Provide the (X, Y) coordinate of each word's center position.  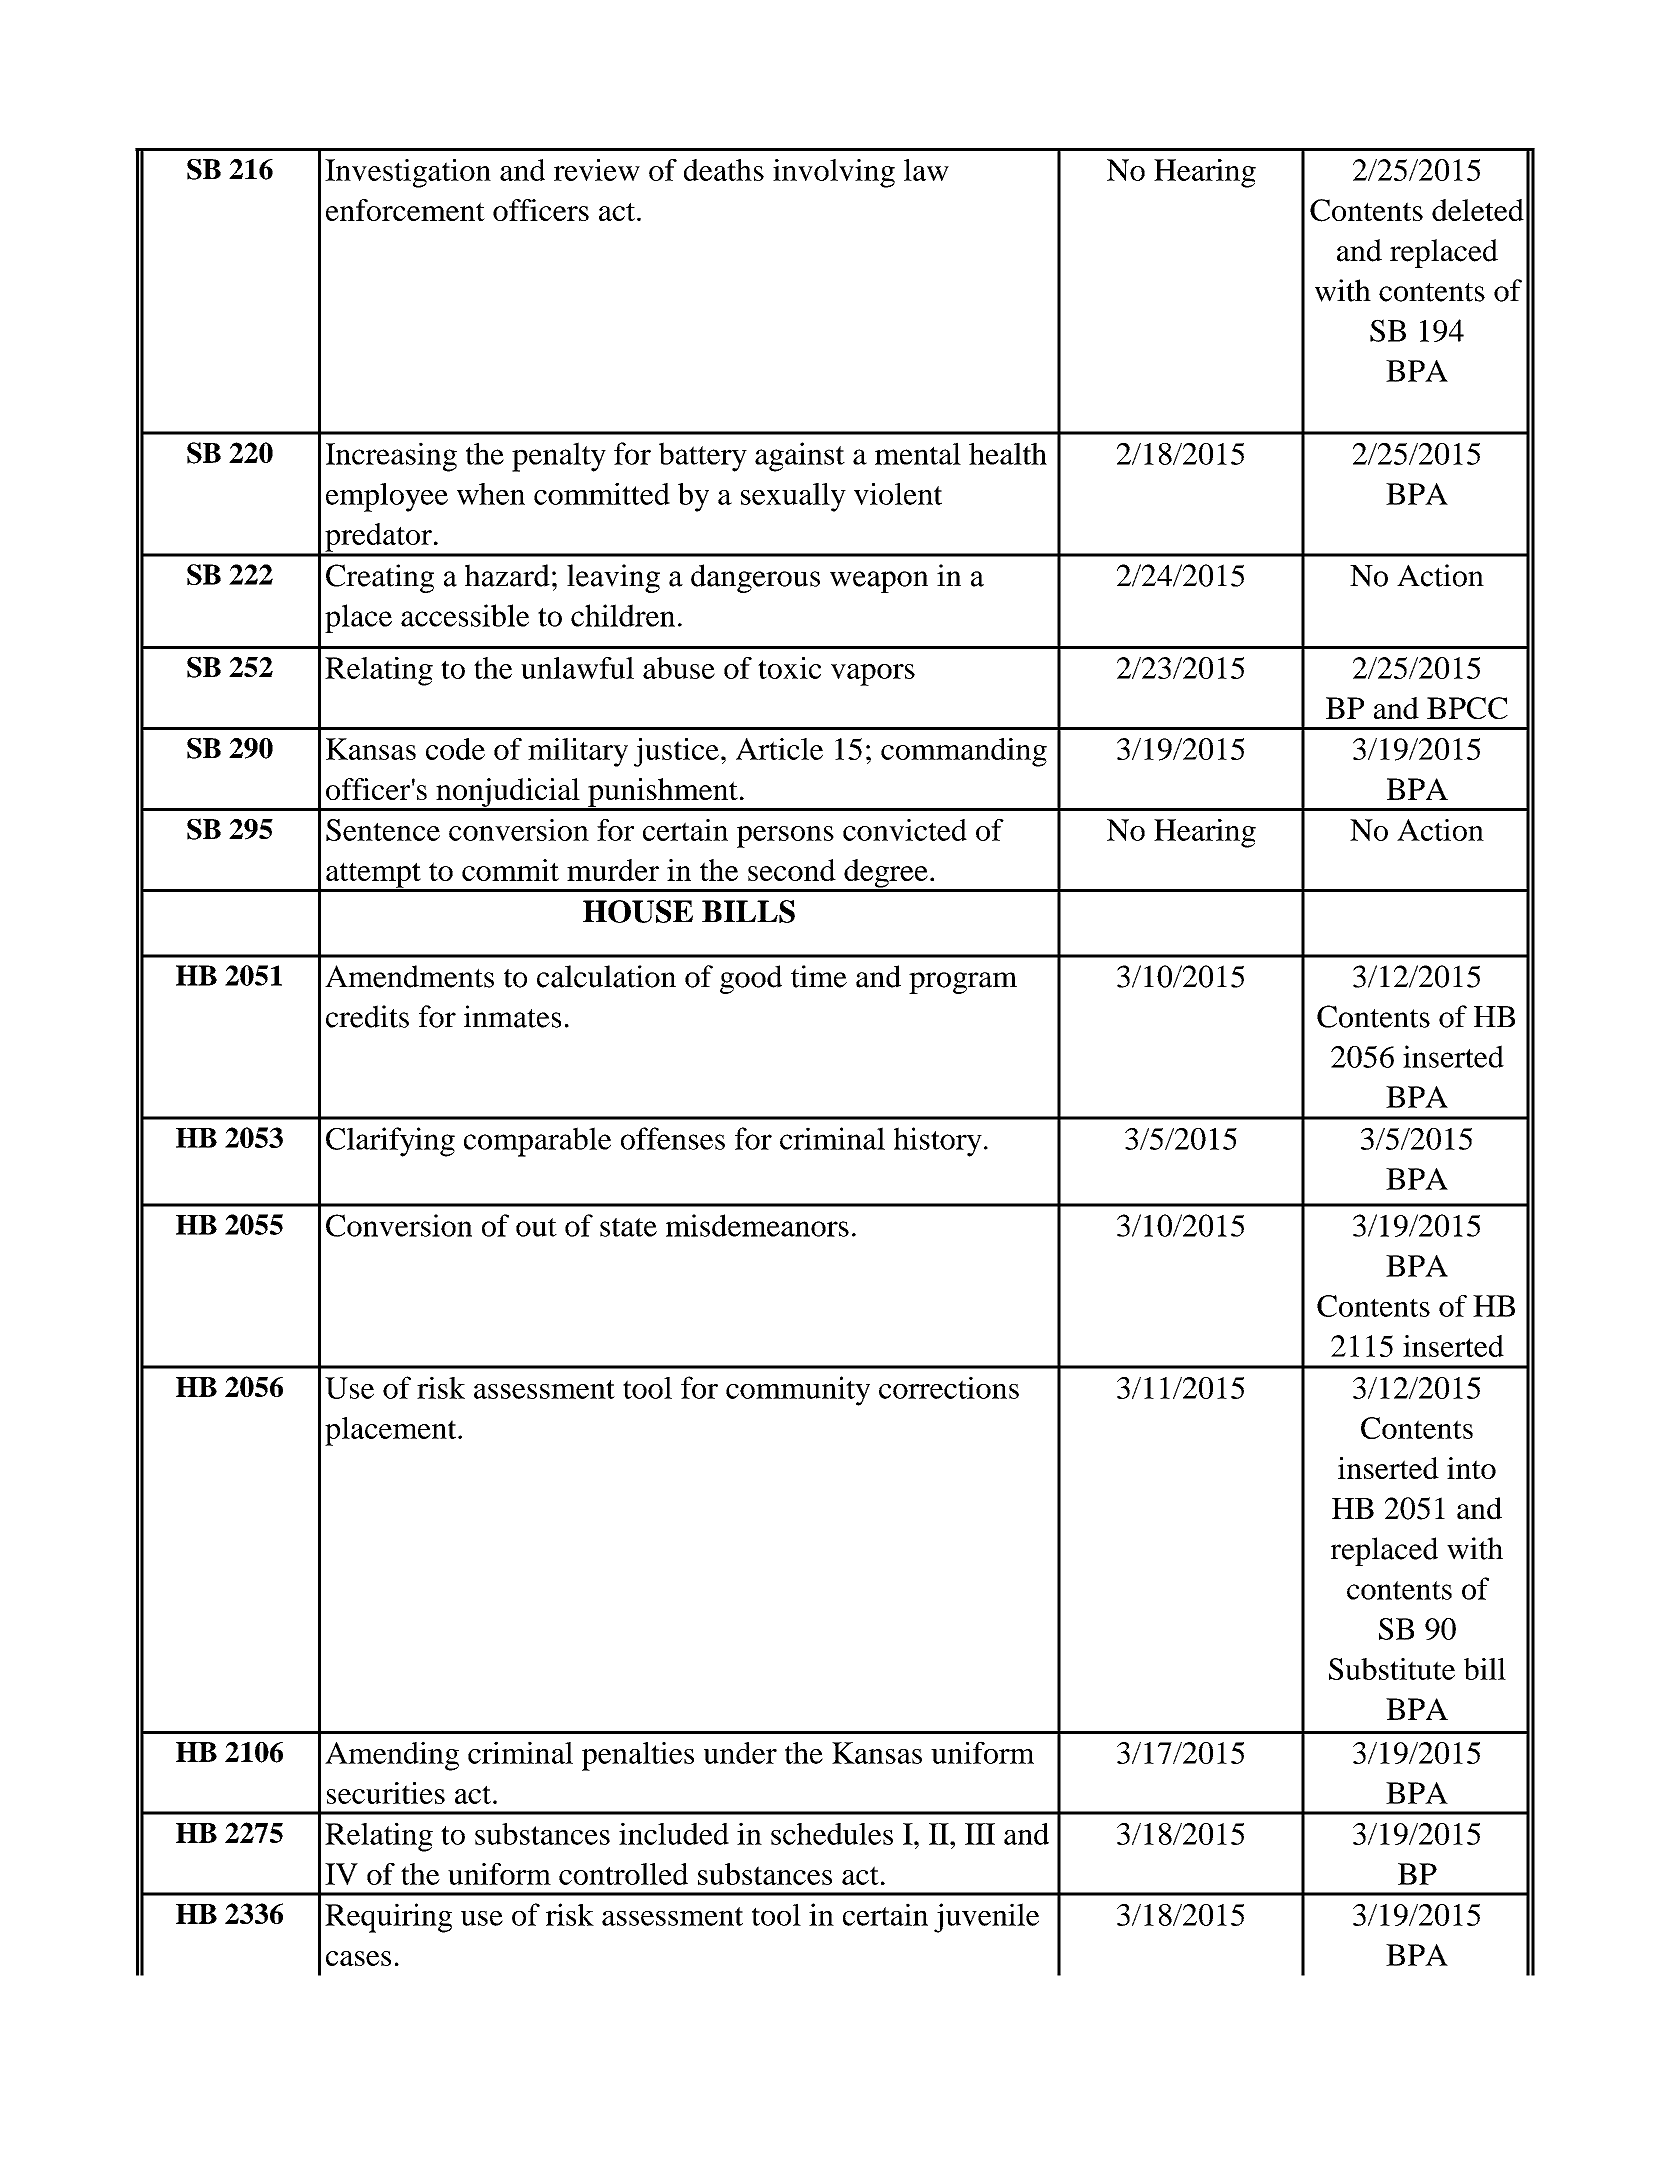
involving (834, 173)
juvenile (986, 1918)
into (1471, 1468)
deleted (1478, 210)
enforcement (405, 210)
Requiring (388, 1918)
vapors (873, 675)
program (963, 983)
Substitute (1392, 1669)
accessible (465, 615)
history (938, 1142)
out (536, 1227)
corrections (949, 1387)
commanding (964, 752)
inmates (512, 1016)
